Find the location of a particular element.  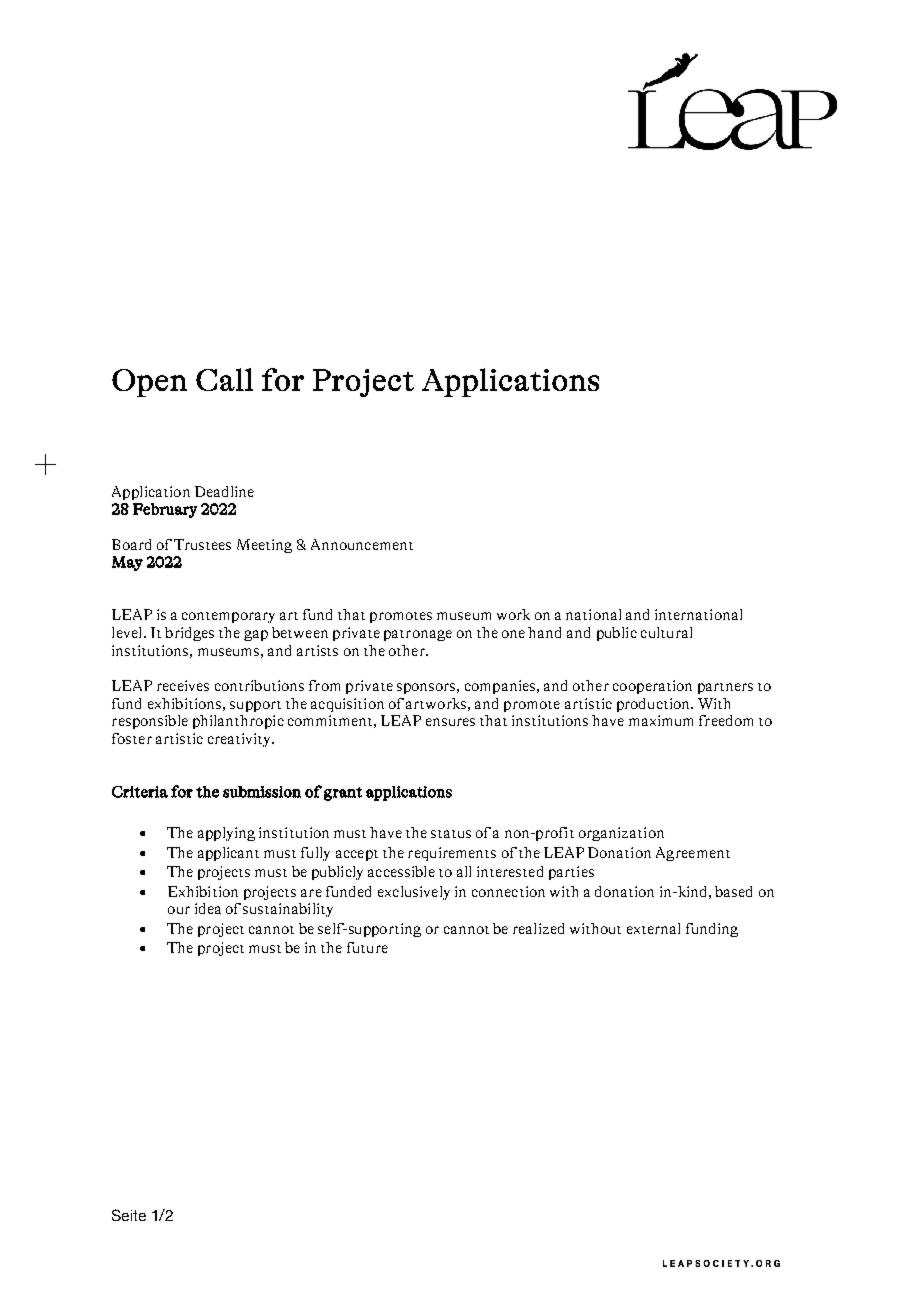

future is located at coordinates (367, 947).
